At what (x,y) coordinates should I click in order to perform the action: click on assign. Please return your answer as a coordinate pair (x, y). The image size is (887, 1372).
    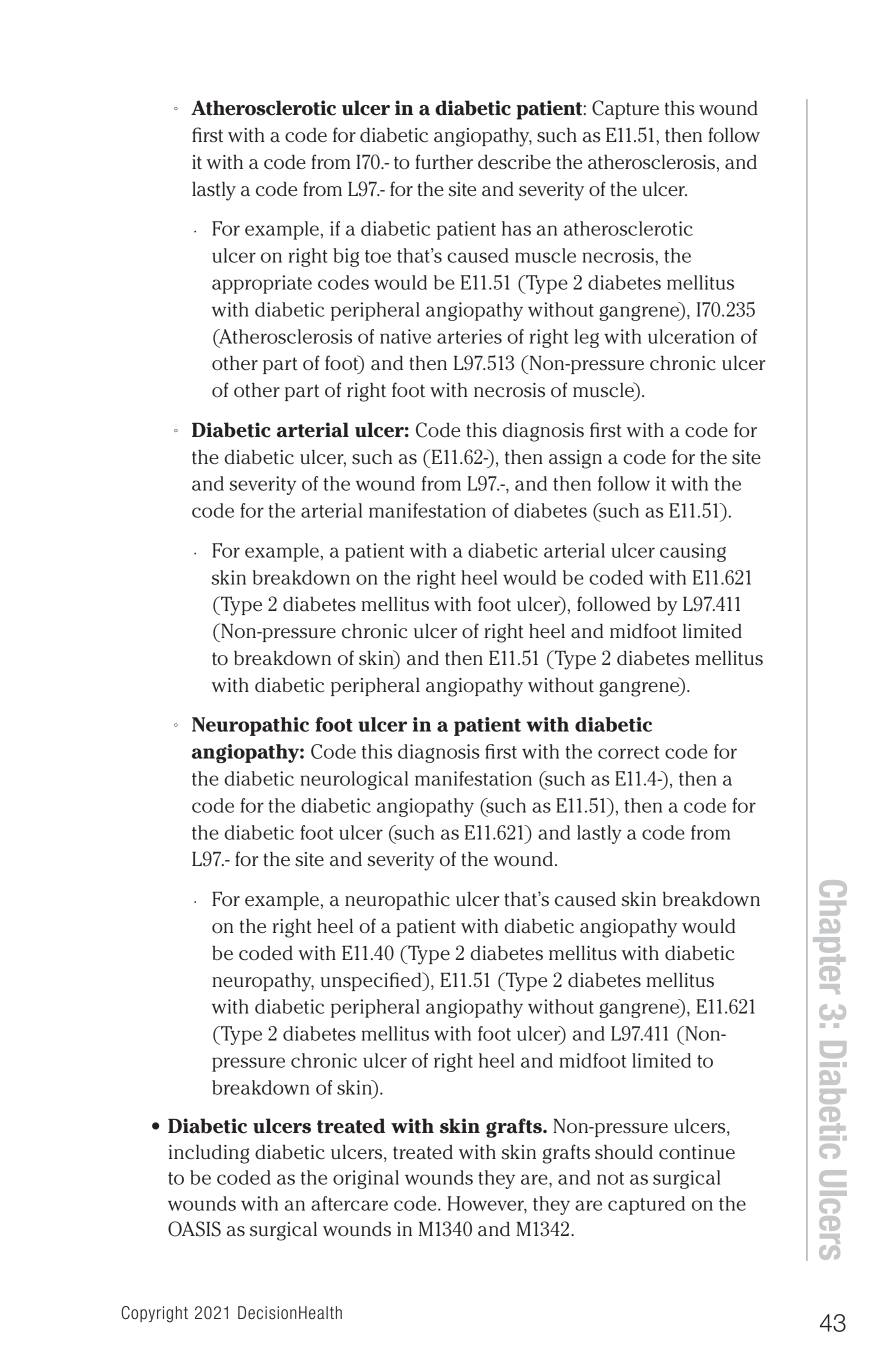
    Looking at the image, I should click on (575, 459).
